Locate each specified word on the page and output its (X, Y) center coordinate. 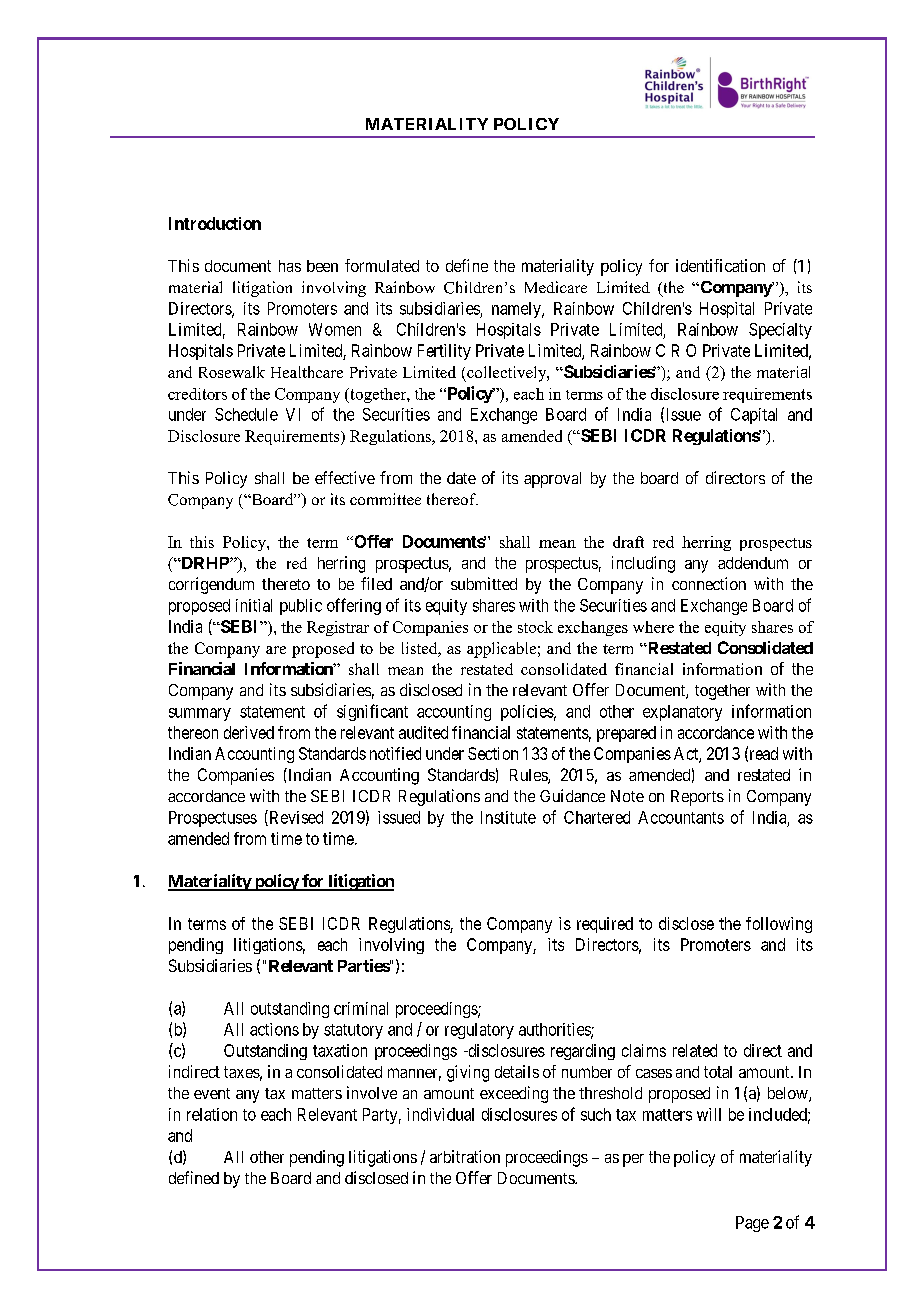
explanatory (682, 713)
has (290, 266)
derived (249, 732)
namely (517, 310)
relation (212, 1114)
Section (493, 753)
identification (720, 265)
